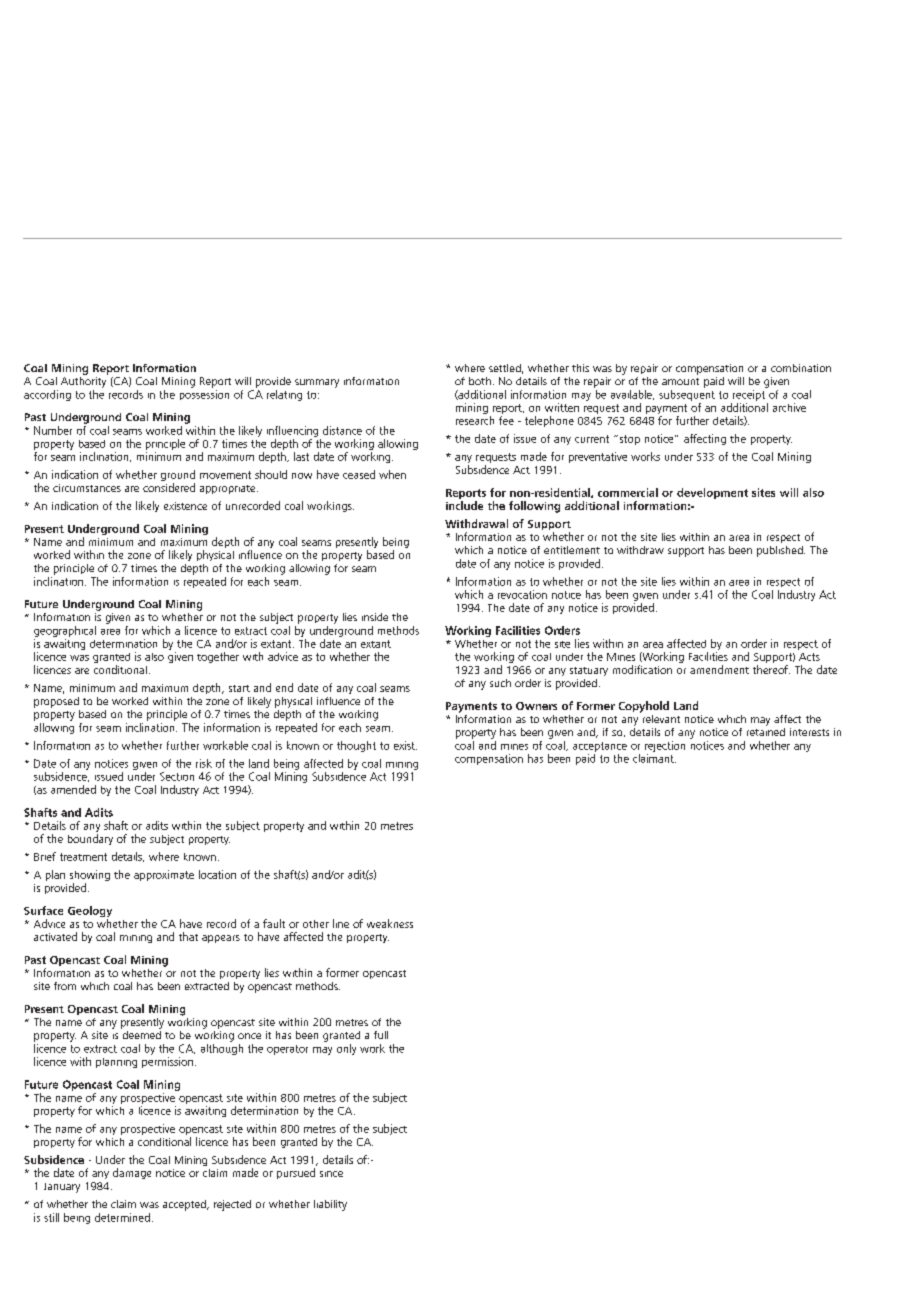 This image has height=1305, width=924. I want to click on subsequent, so click(687, 394).
